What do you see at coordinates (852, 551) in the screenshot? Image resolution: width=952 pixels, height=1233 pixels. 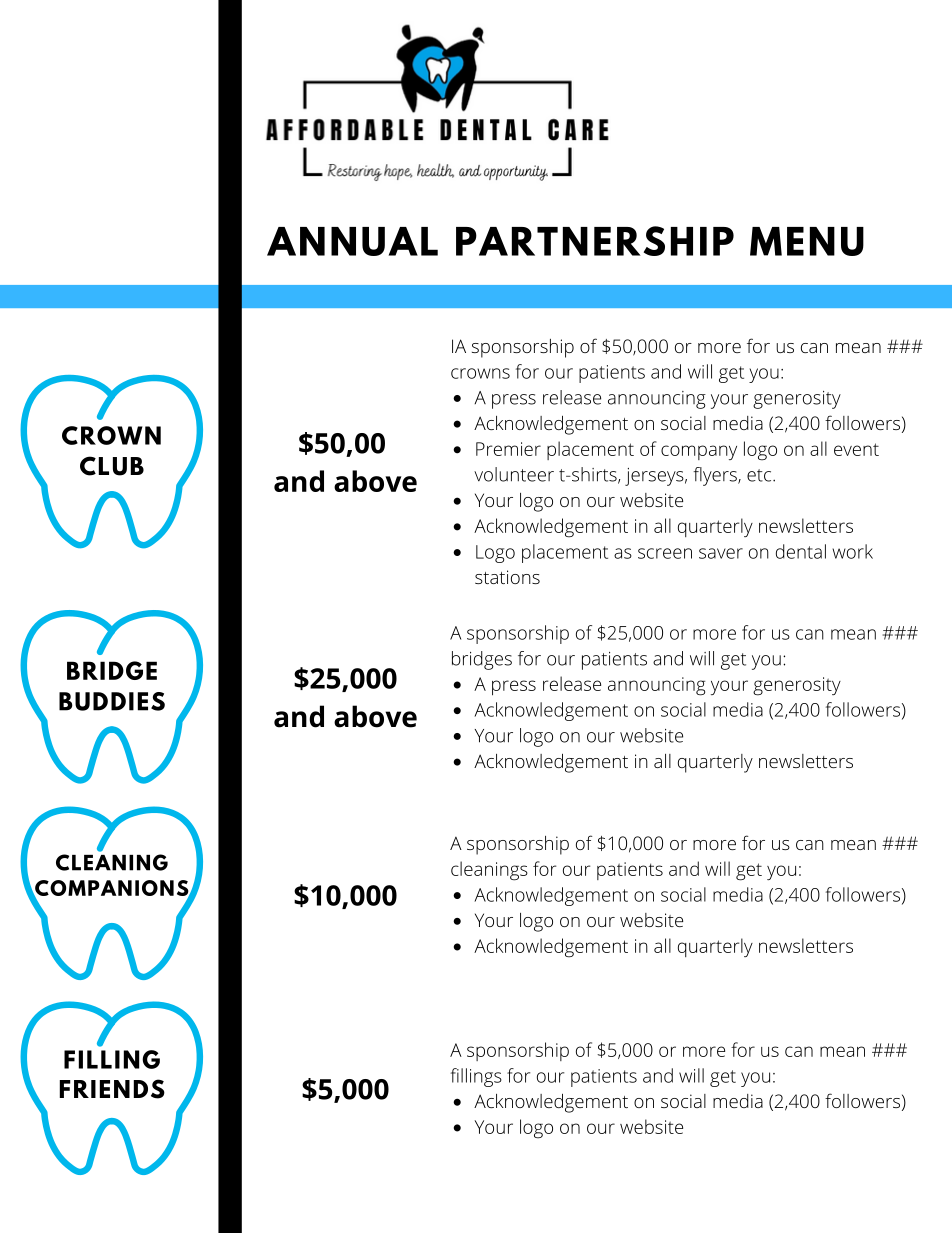 I see `work` at bounding box center [852, 551].
